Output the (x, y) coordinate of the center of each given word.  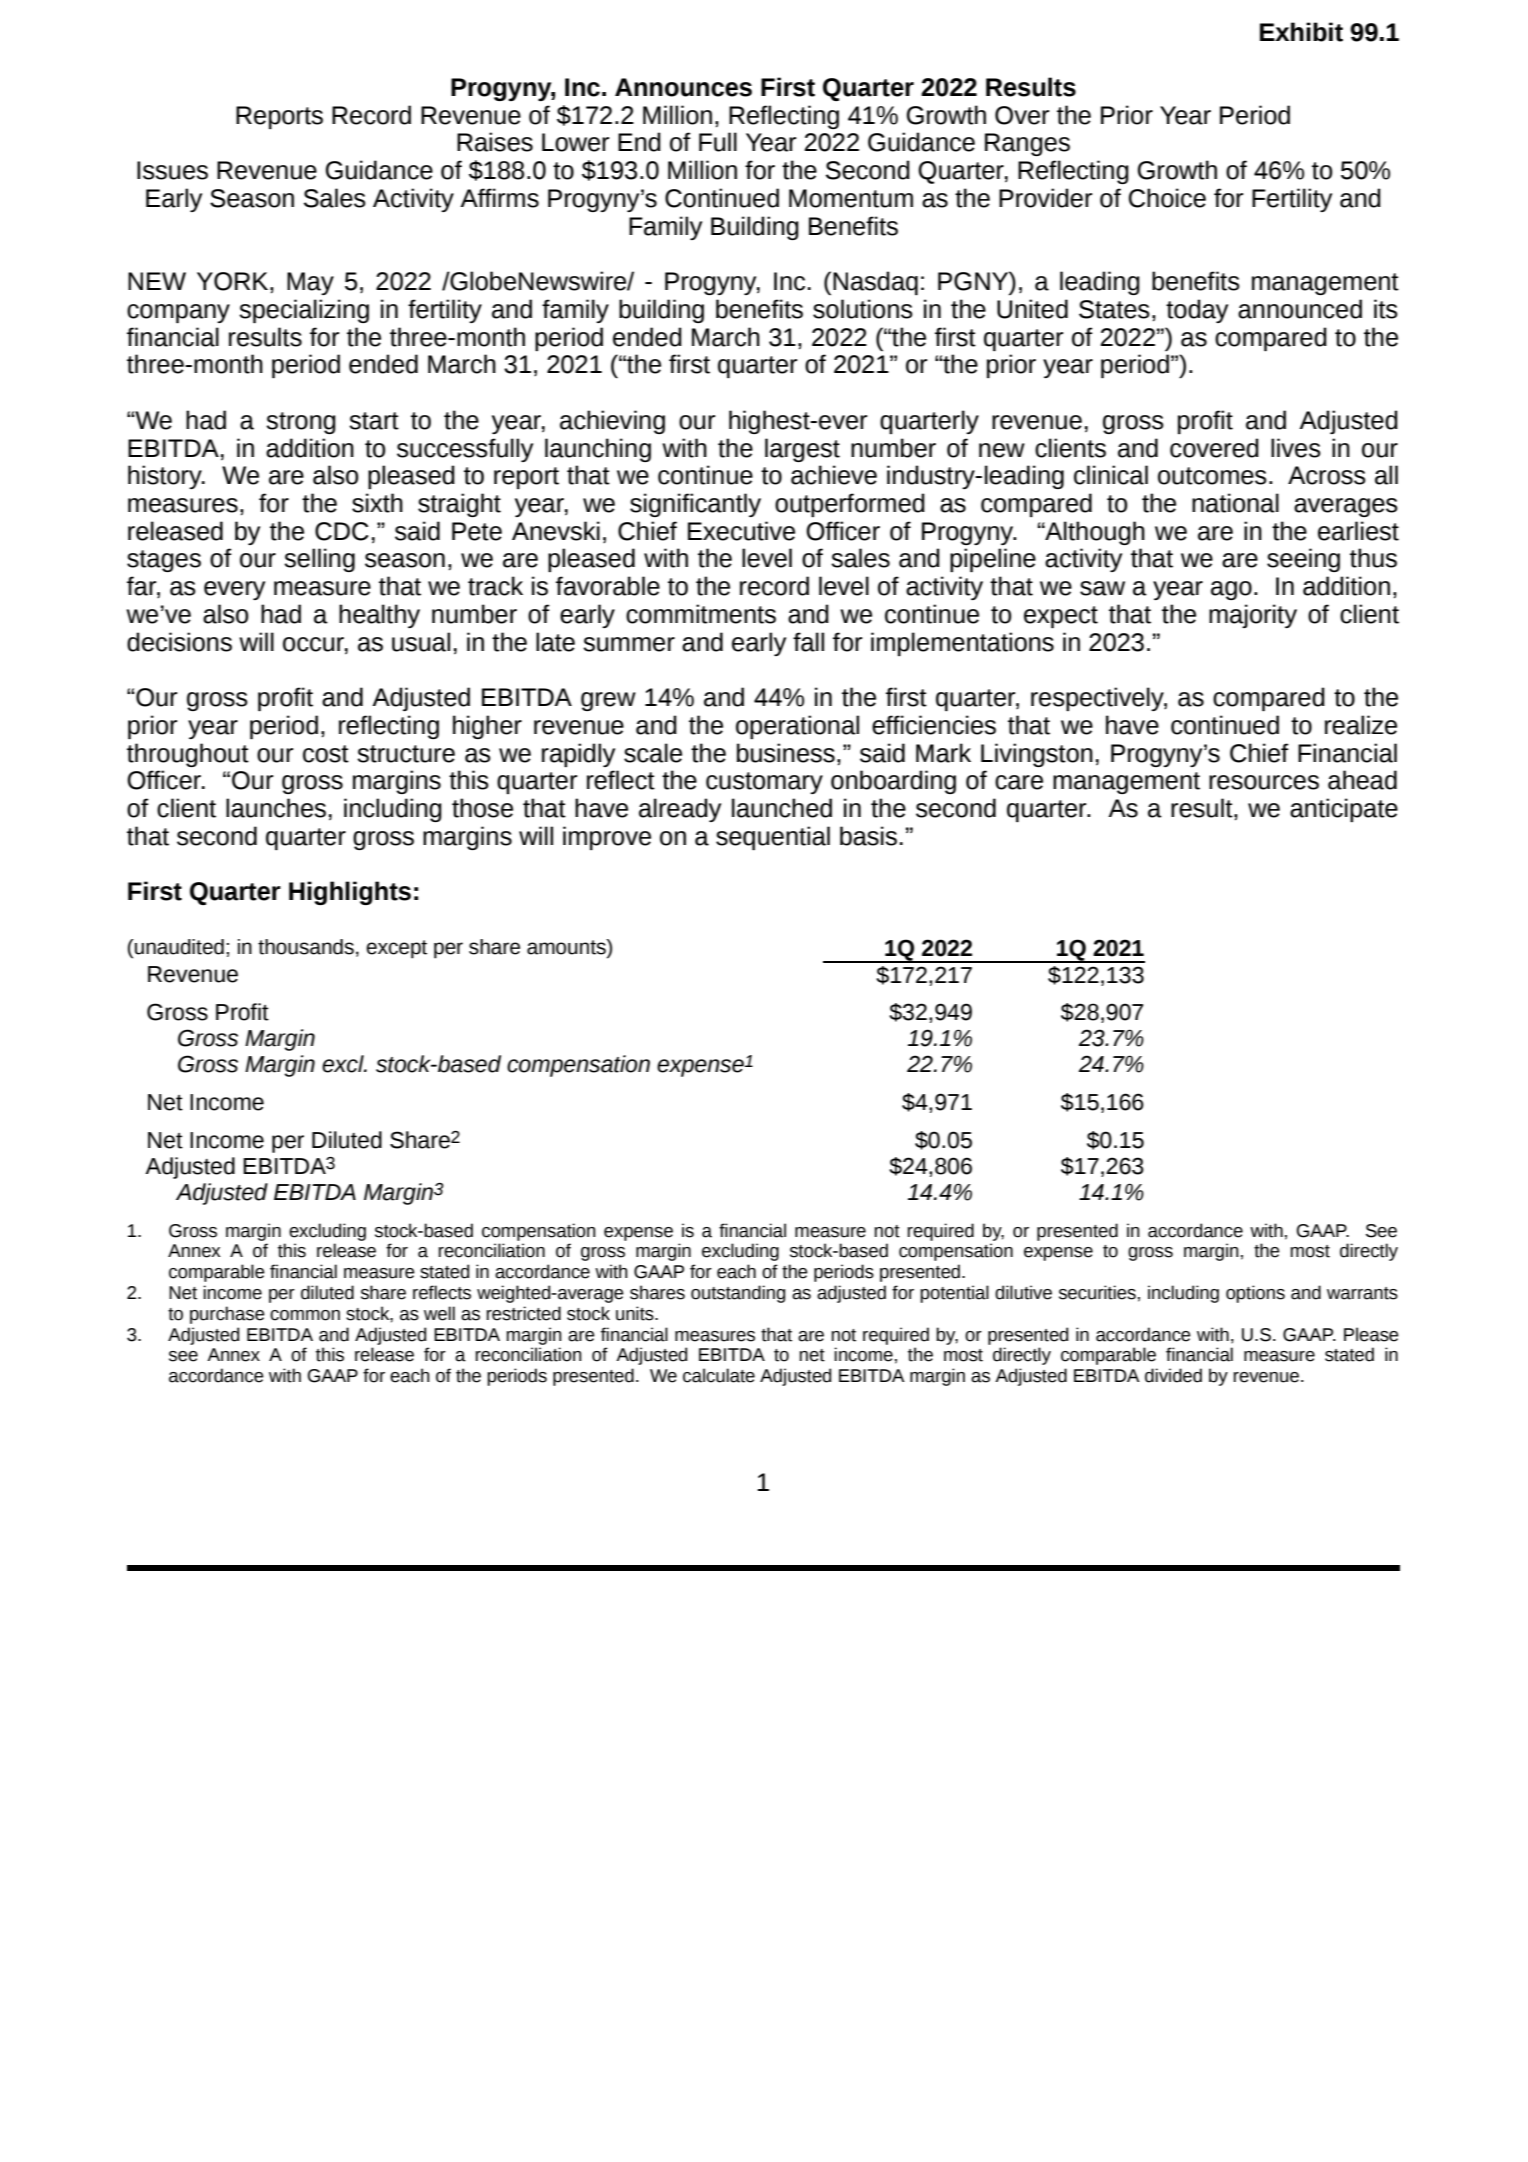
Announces (683, 87)
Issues (172, 170)
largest (802, 450)
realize (1361, 725)
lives (1296, 448)
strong (301, 423)
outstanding (738, 1294)
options (1255, 1294)
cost (326, 754)
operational (797, 727)
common (305, 1315)
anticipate (1344, 810)
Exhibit (1301, 32)
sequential (773, 838)
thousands (306, 947)
